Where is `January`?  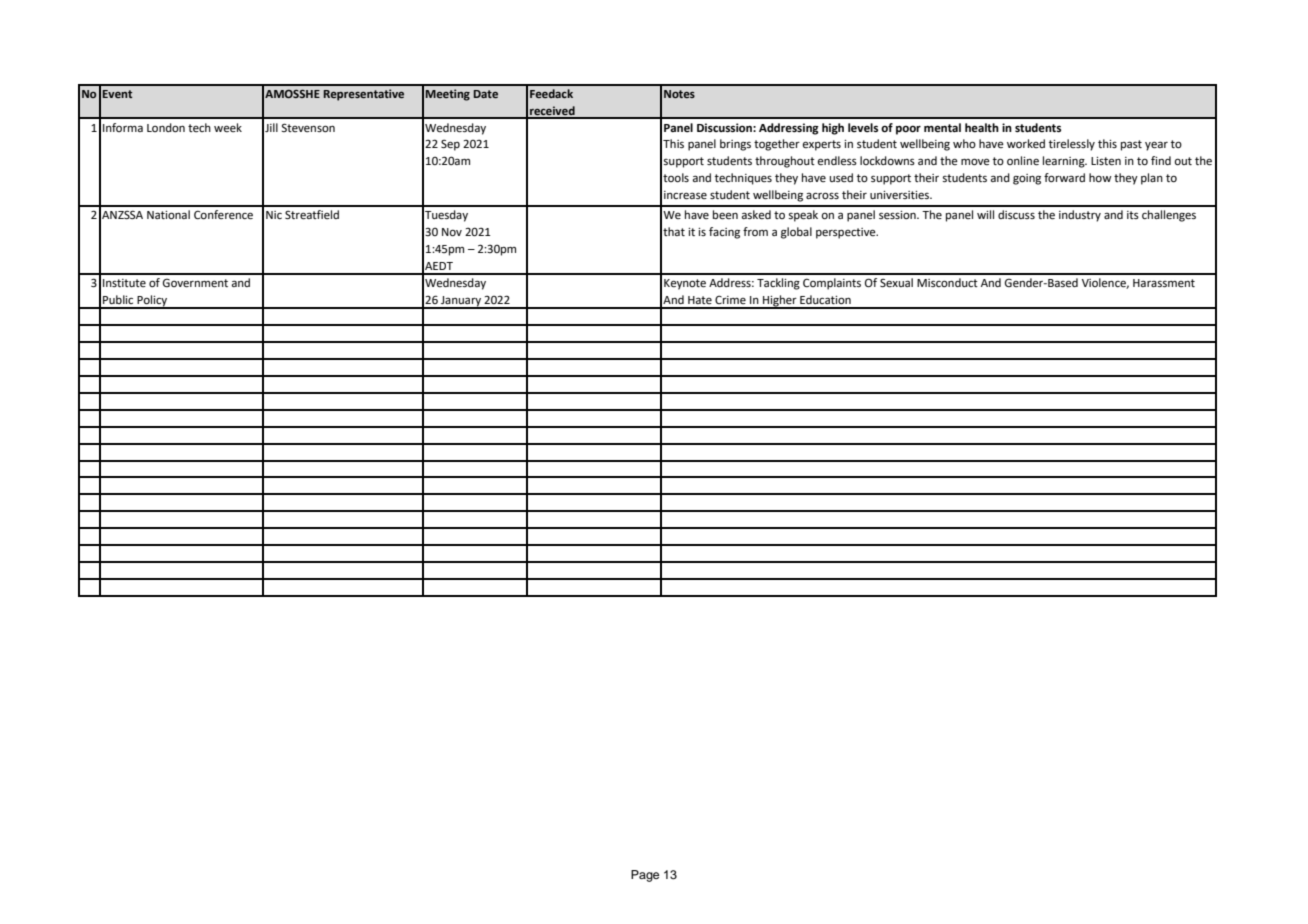
January is located at coordinates (461, 302).
